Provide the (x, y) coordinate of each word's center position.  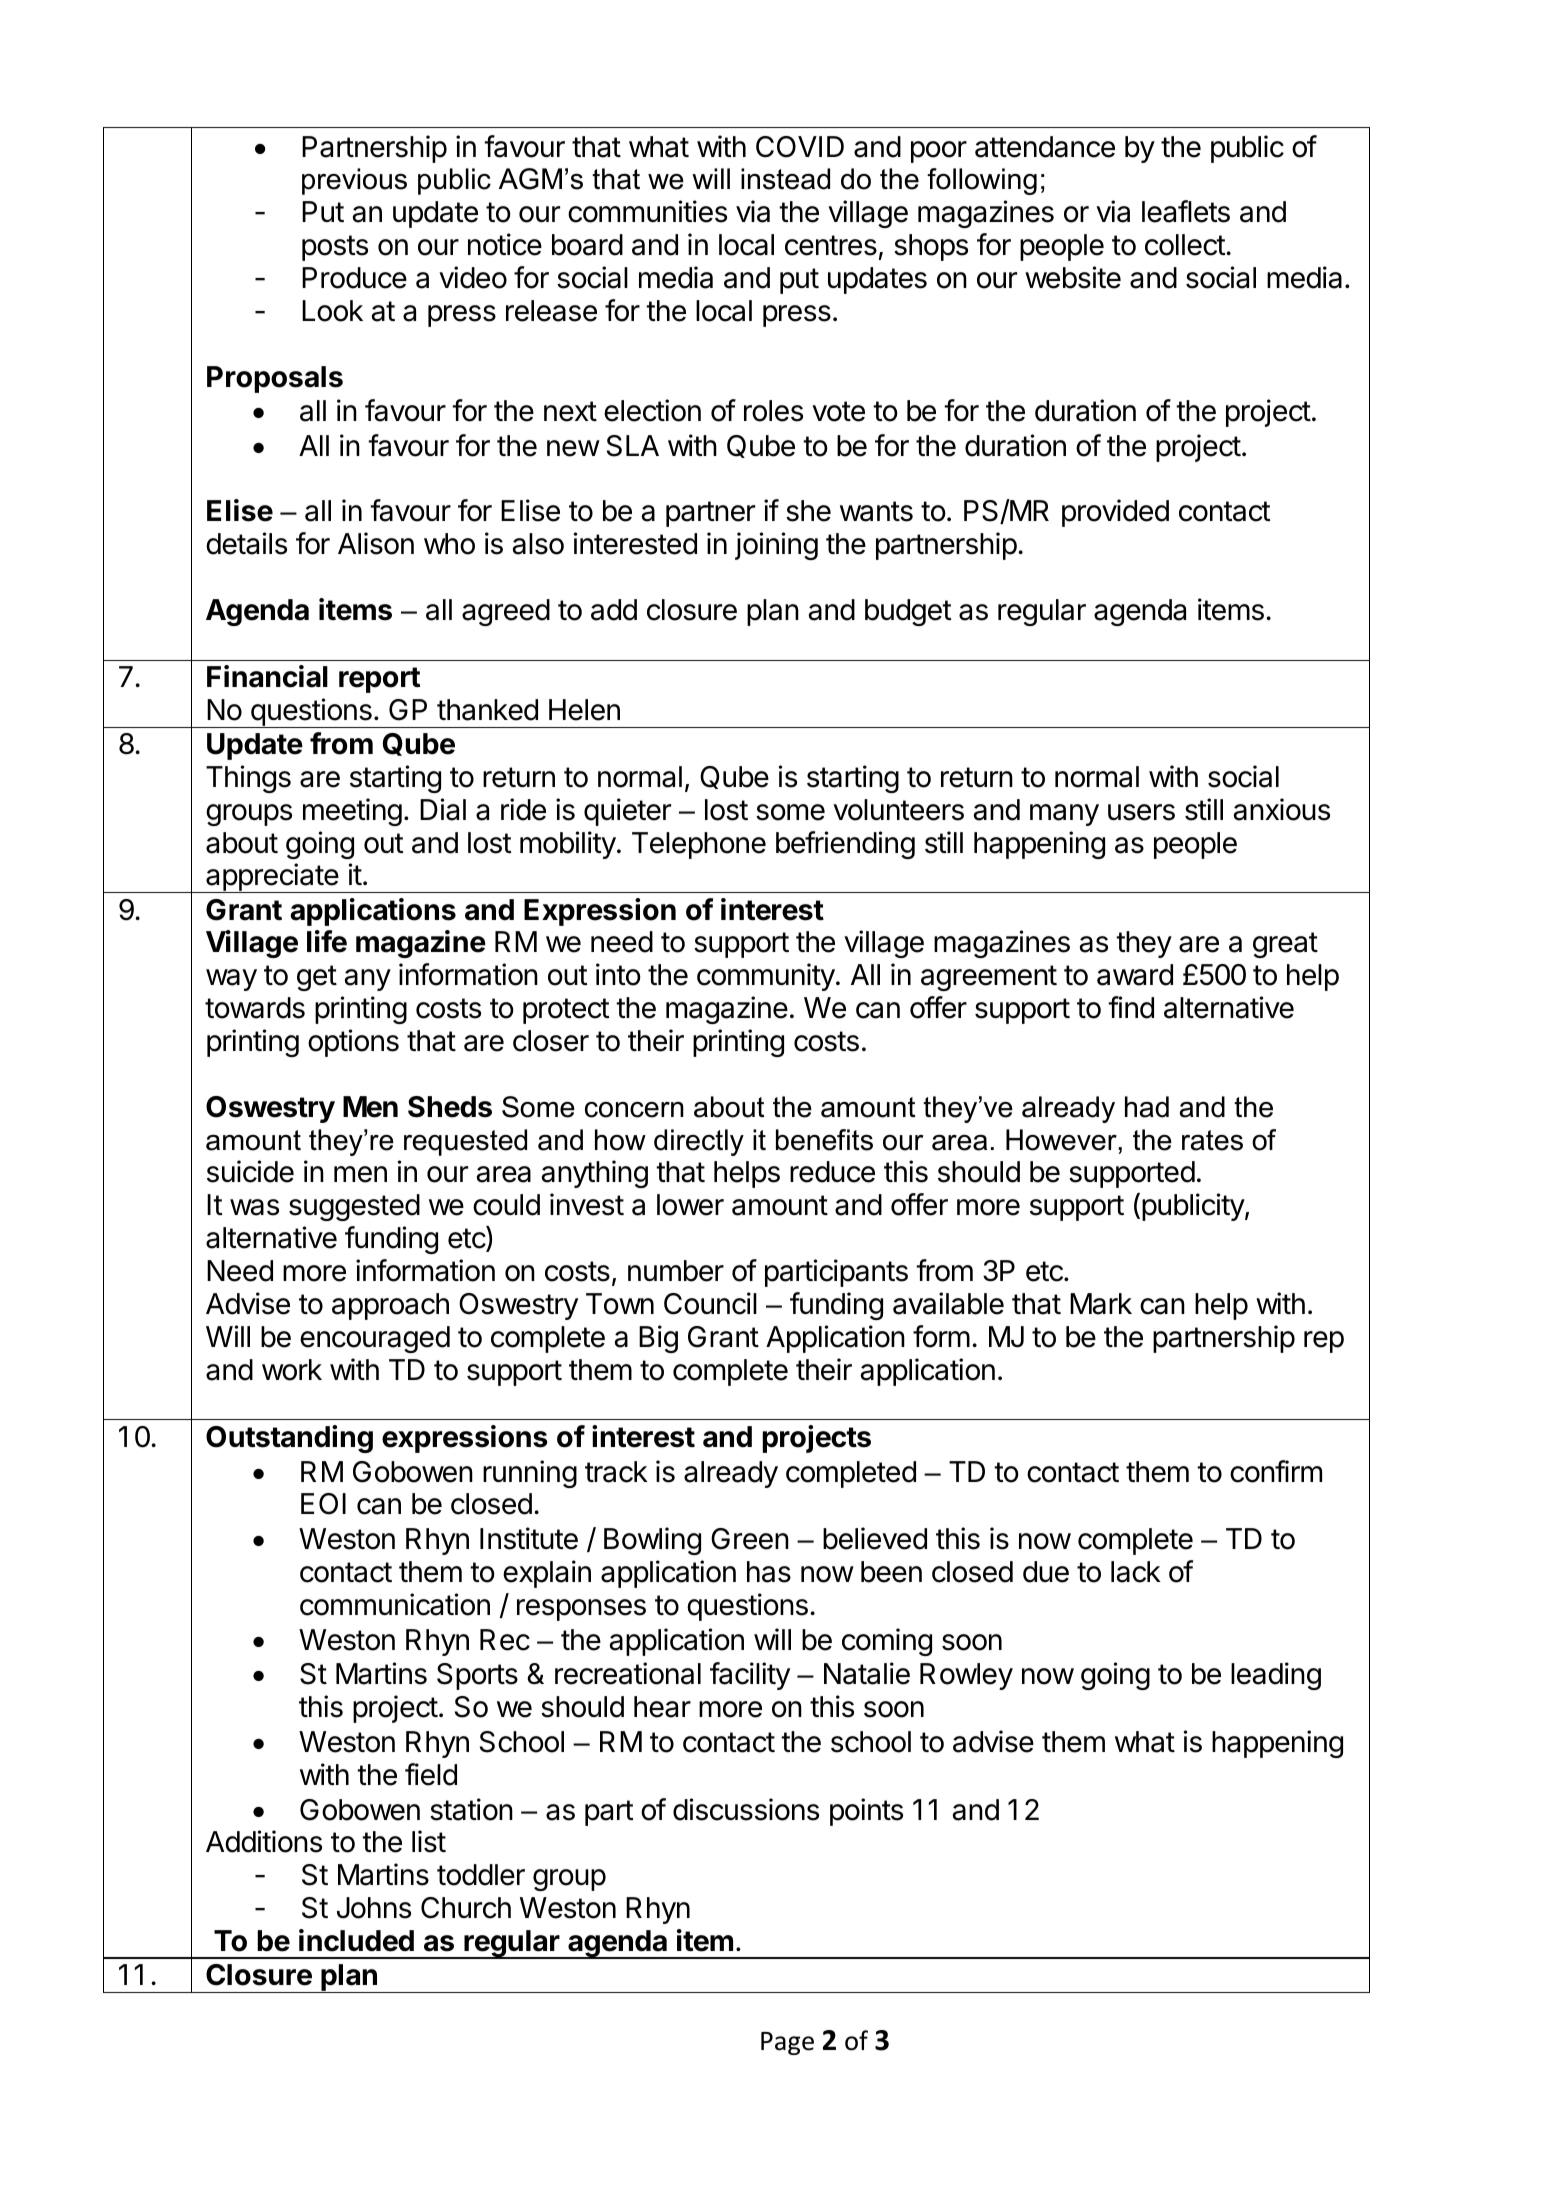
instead (785, 179)
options (353, 1043)
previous (354, 181)
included (356, 1940)
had (1147, 1107)
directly (699, 1142)
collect (1186, 245)
